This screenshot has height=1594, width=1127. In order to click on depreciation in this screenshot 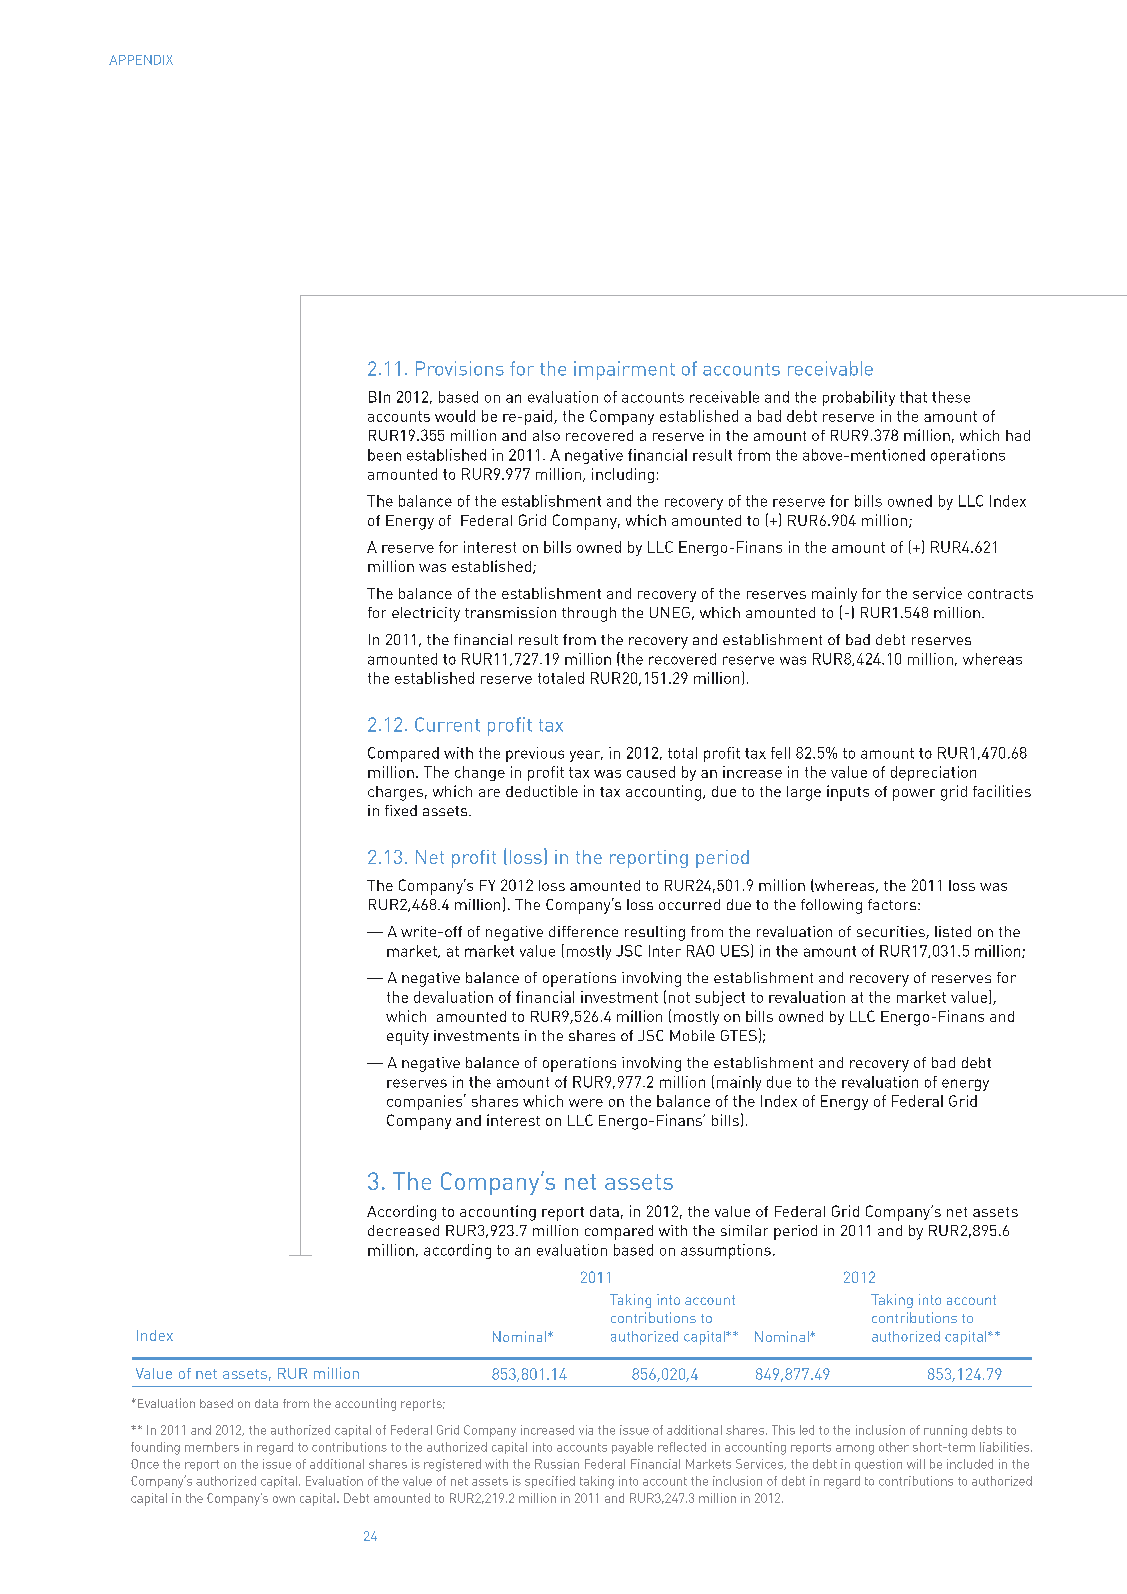, I will do `click(933, 773)`.
